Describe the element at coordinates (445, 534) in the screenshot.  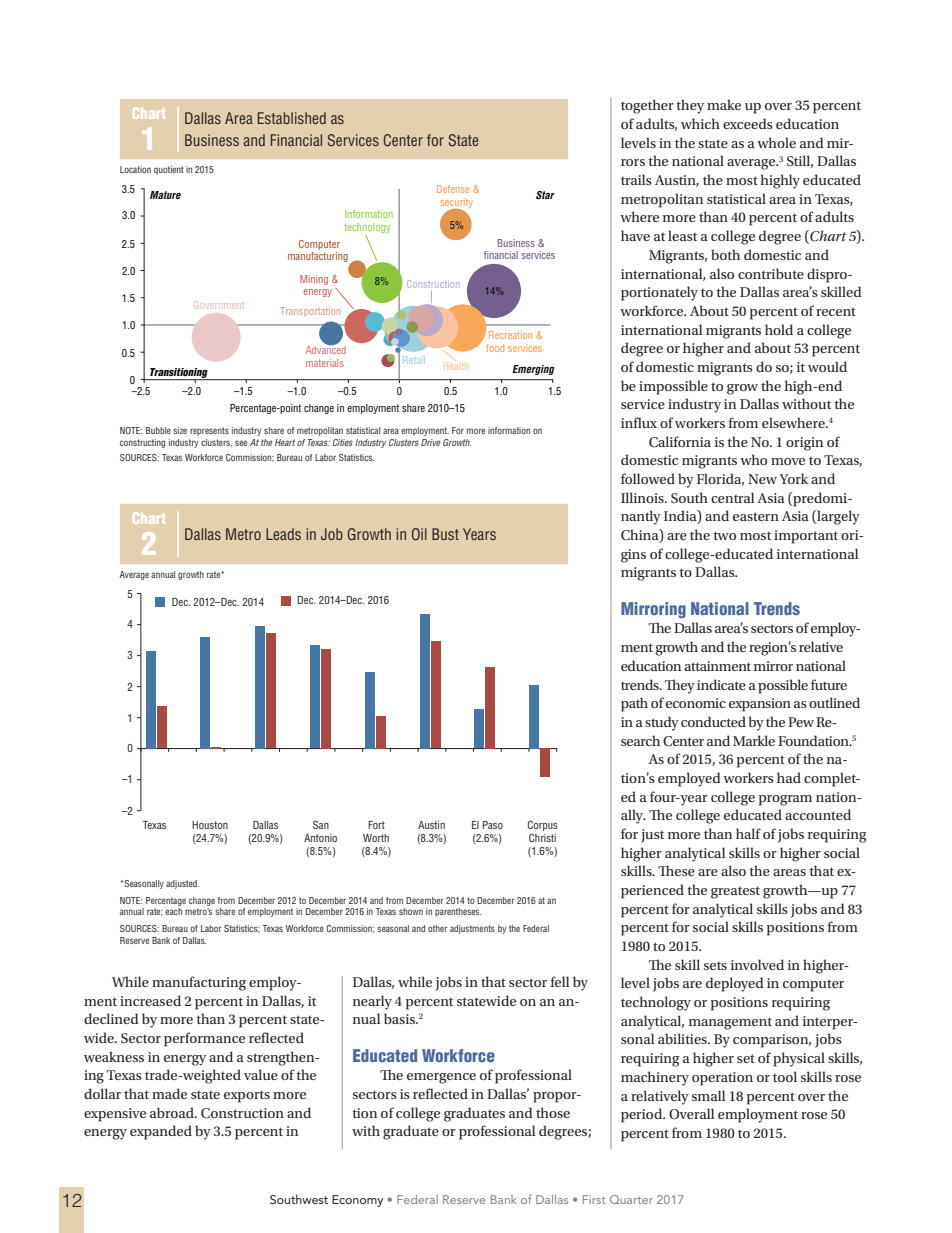
I see `Bust` at that location.
